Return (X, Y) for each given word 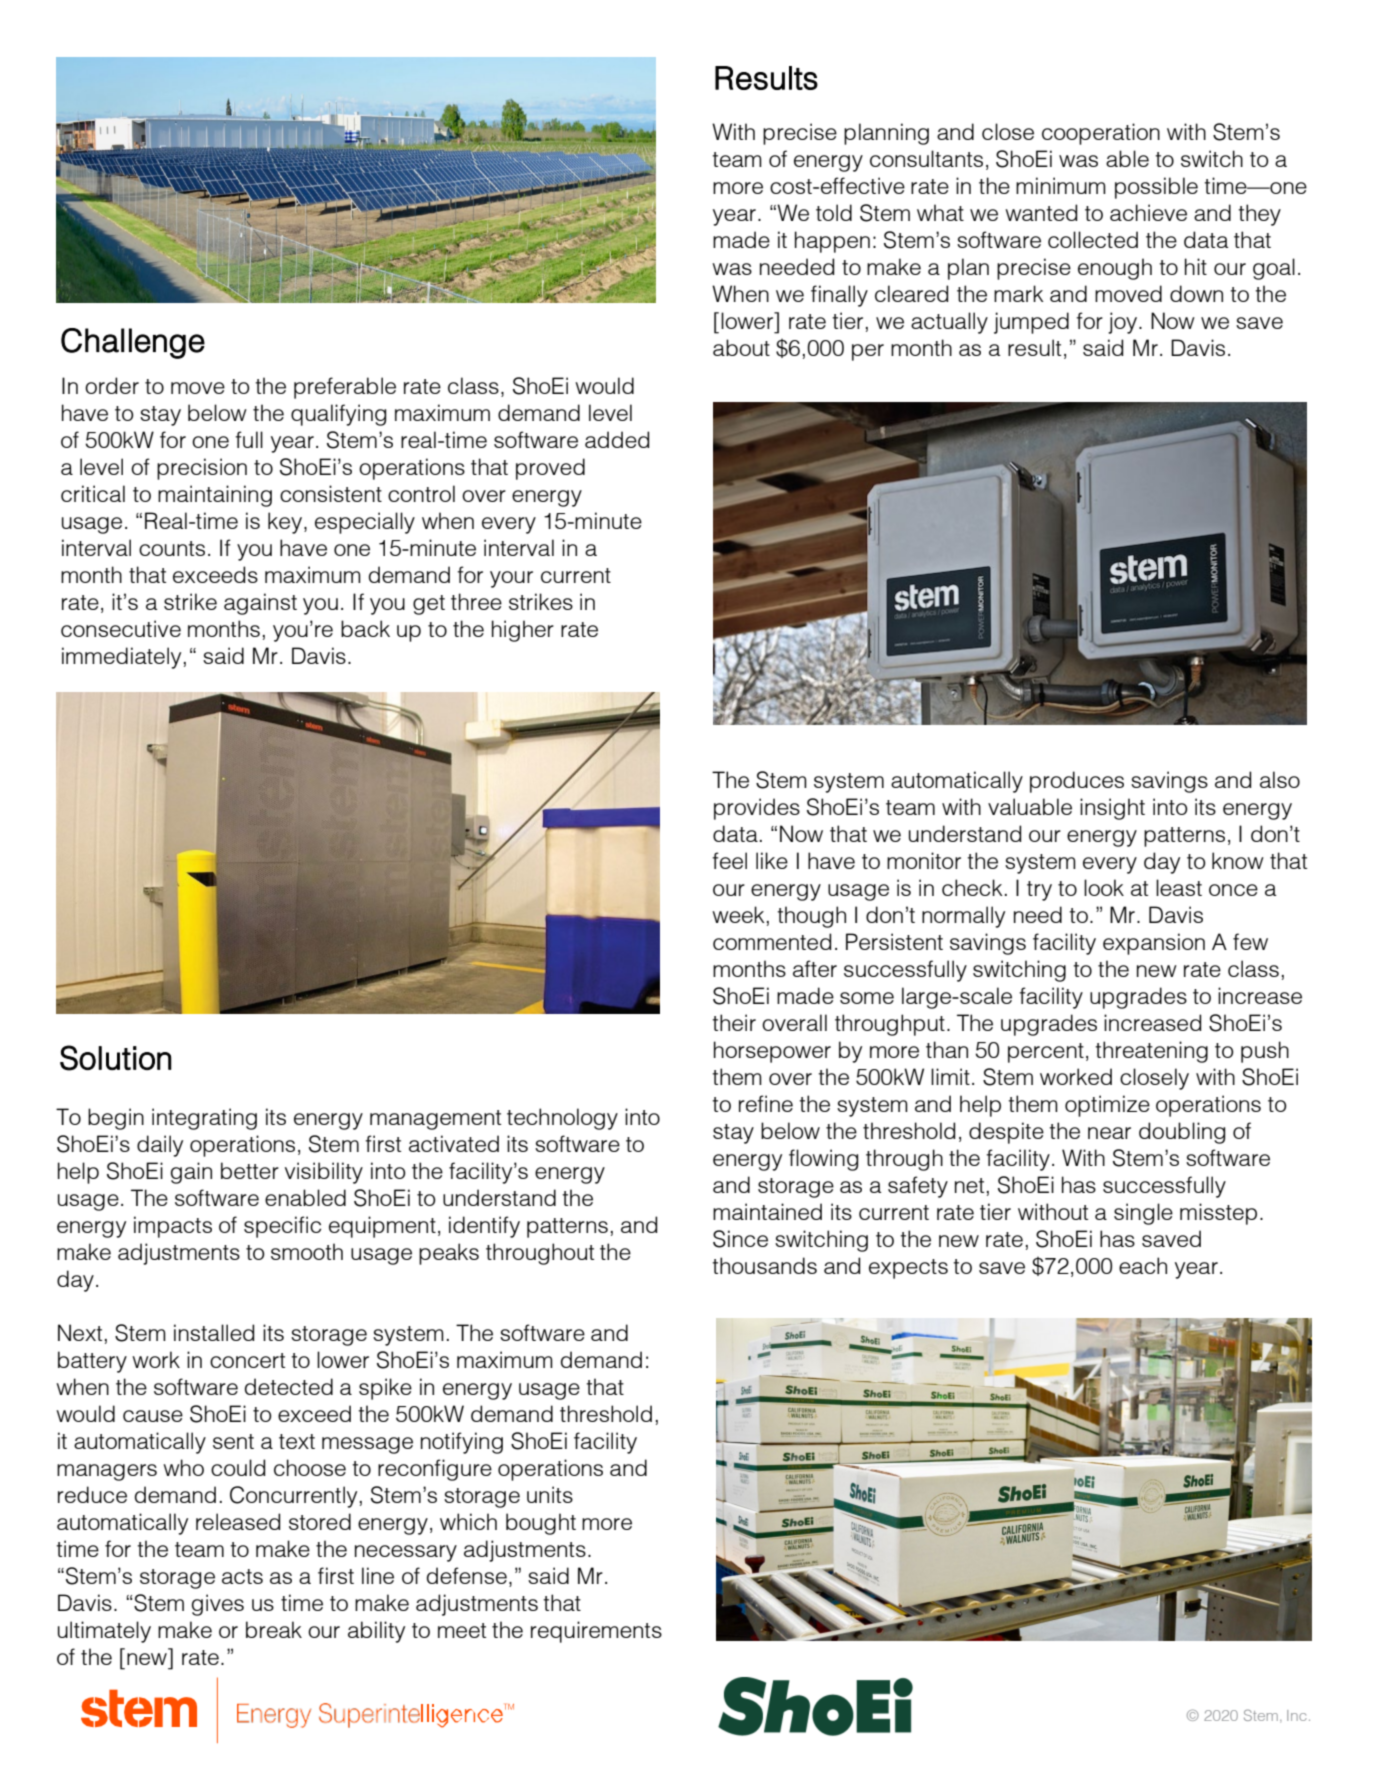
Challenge (133, 343)
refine (766, 1103)
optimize (1107, 1106)
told (834, 212)
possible (1156, 188)
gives (218, 1605)
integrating (204, 1119)
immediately (121, 658)
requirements (596, 1632)
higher (523, 631)
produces (1077, 782)
